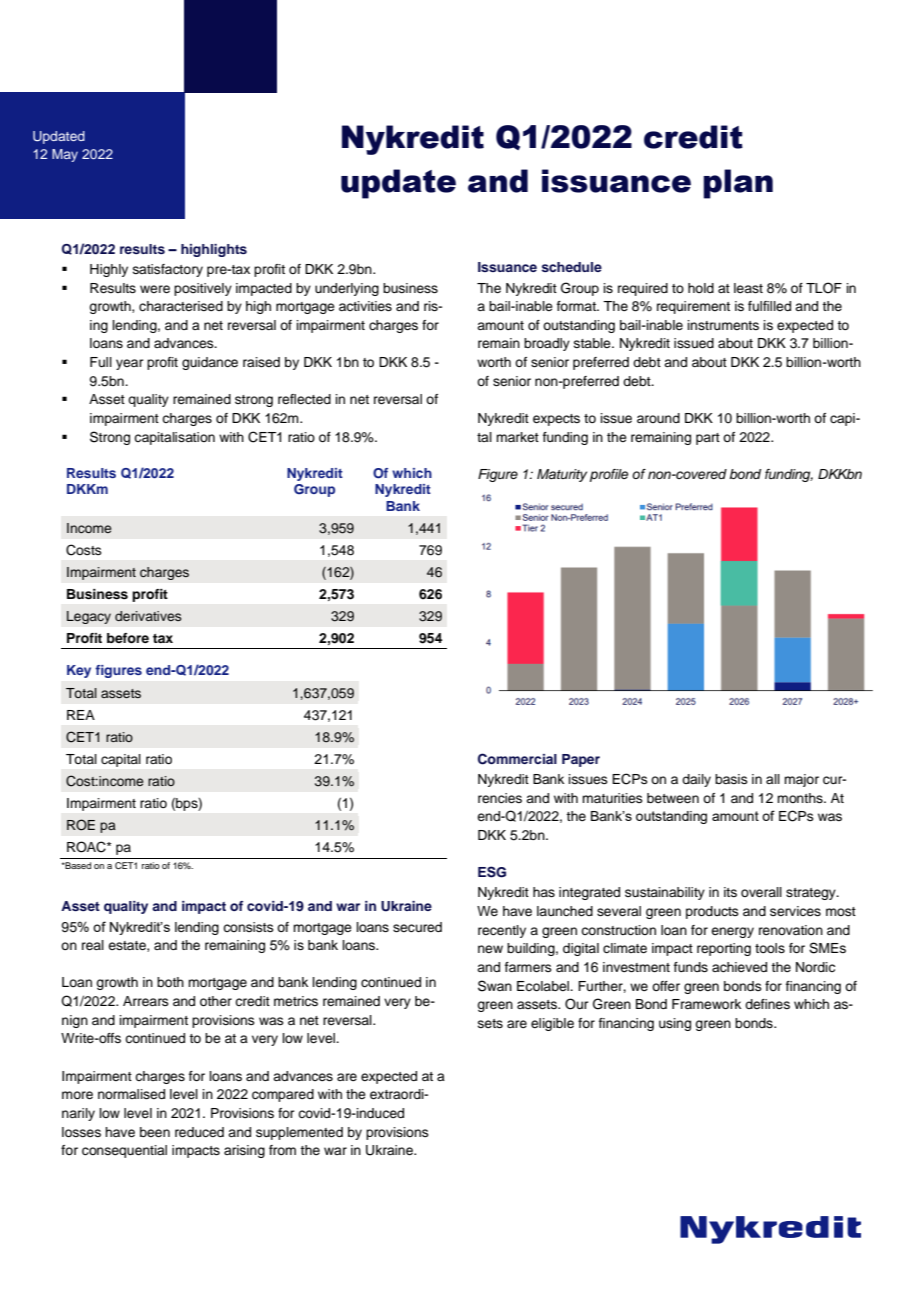  What do you see at coordinates (562, 475) in the document?
I see `Maturity` at bounding box center [562, 475].
